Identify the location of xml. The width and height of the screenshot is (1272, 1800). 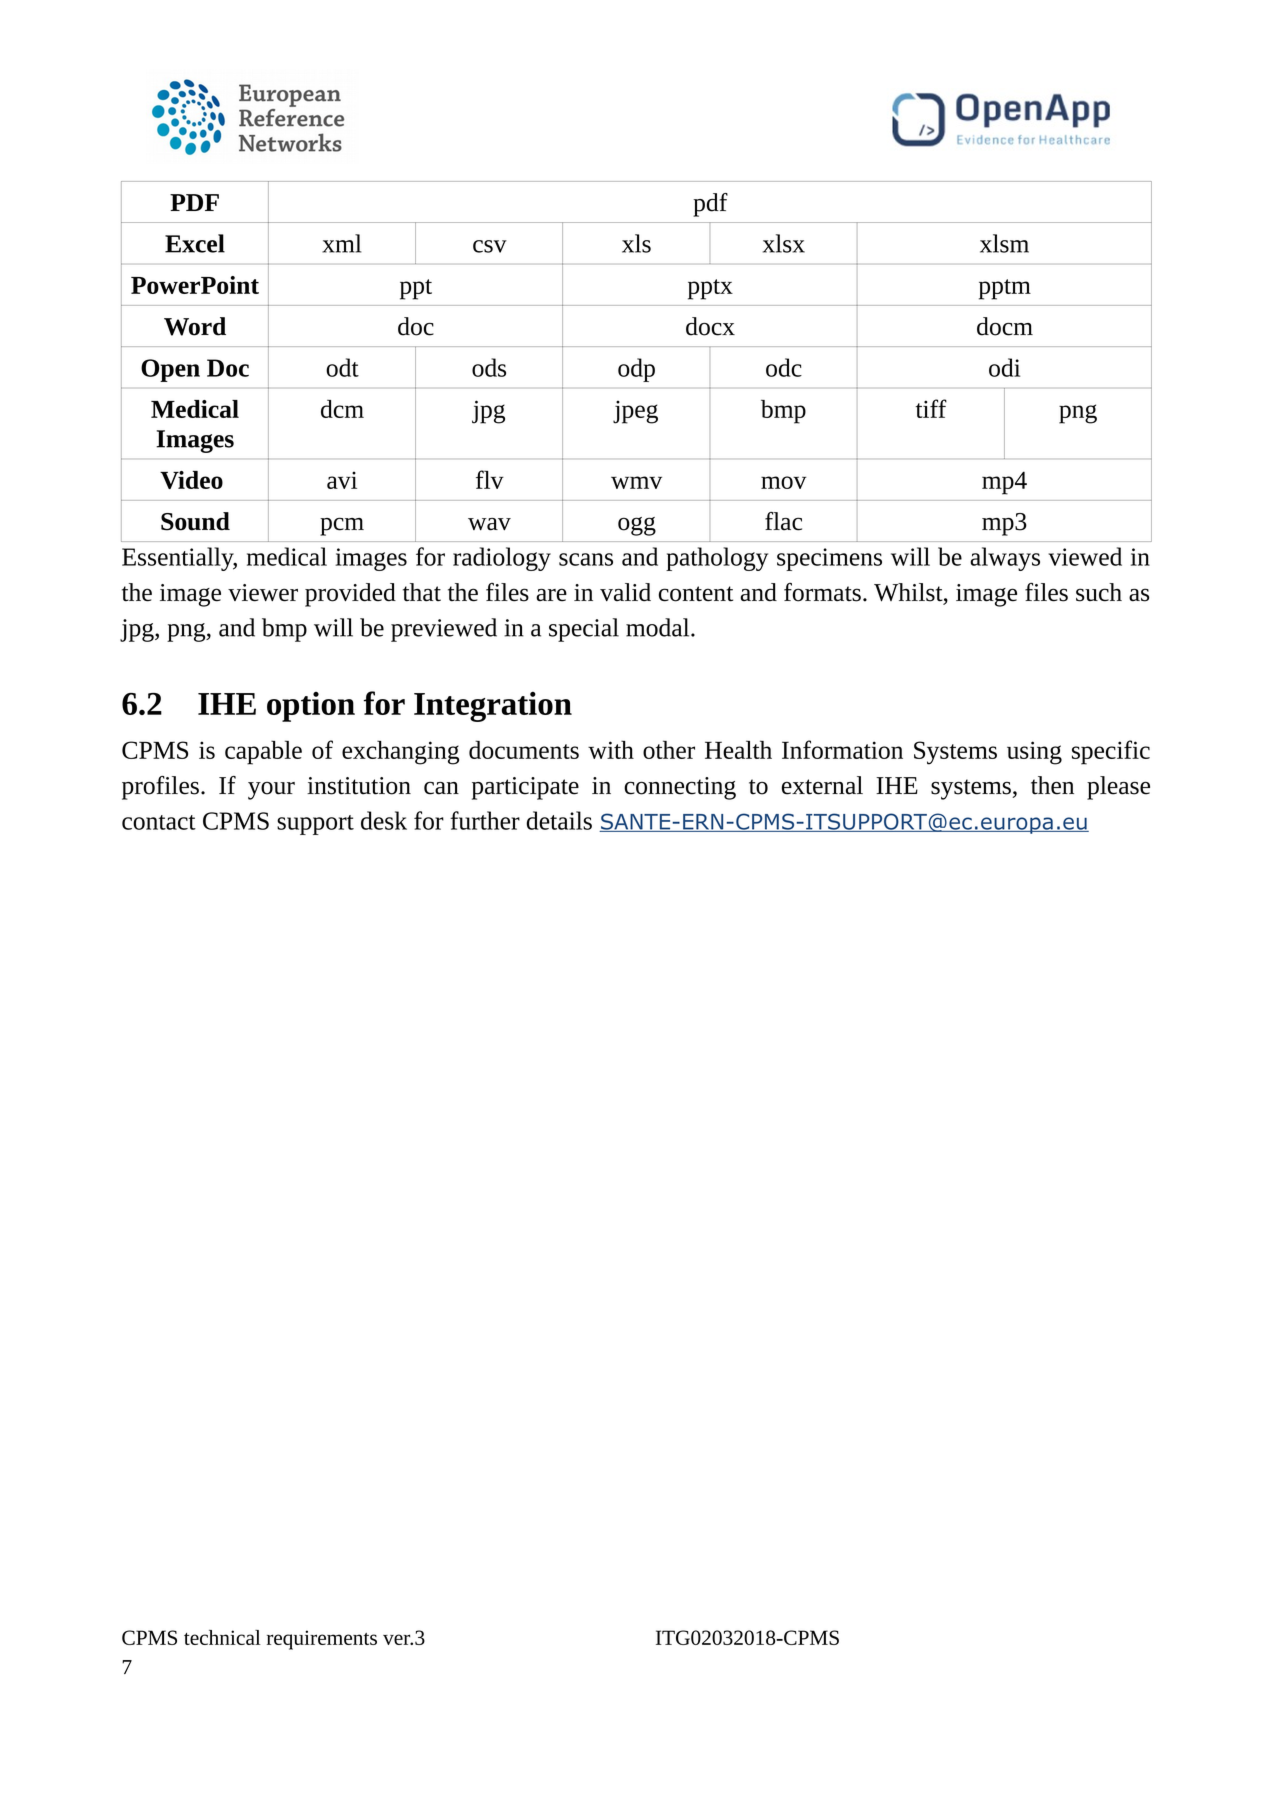
(342, 243).
